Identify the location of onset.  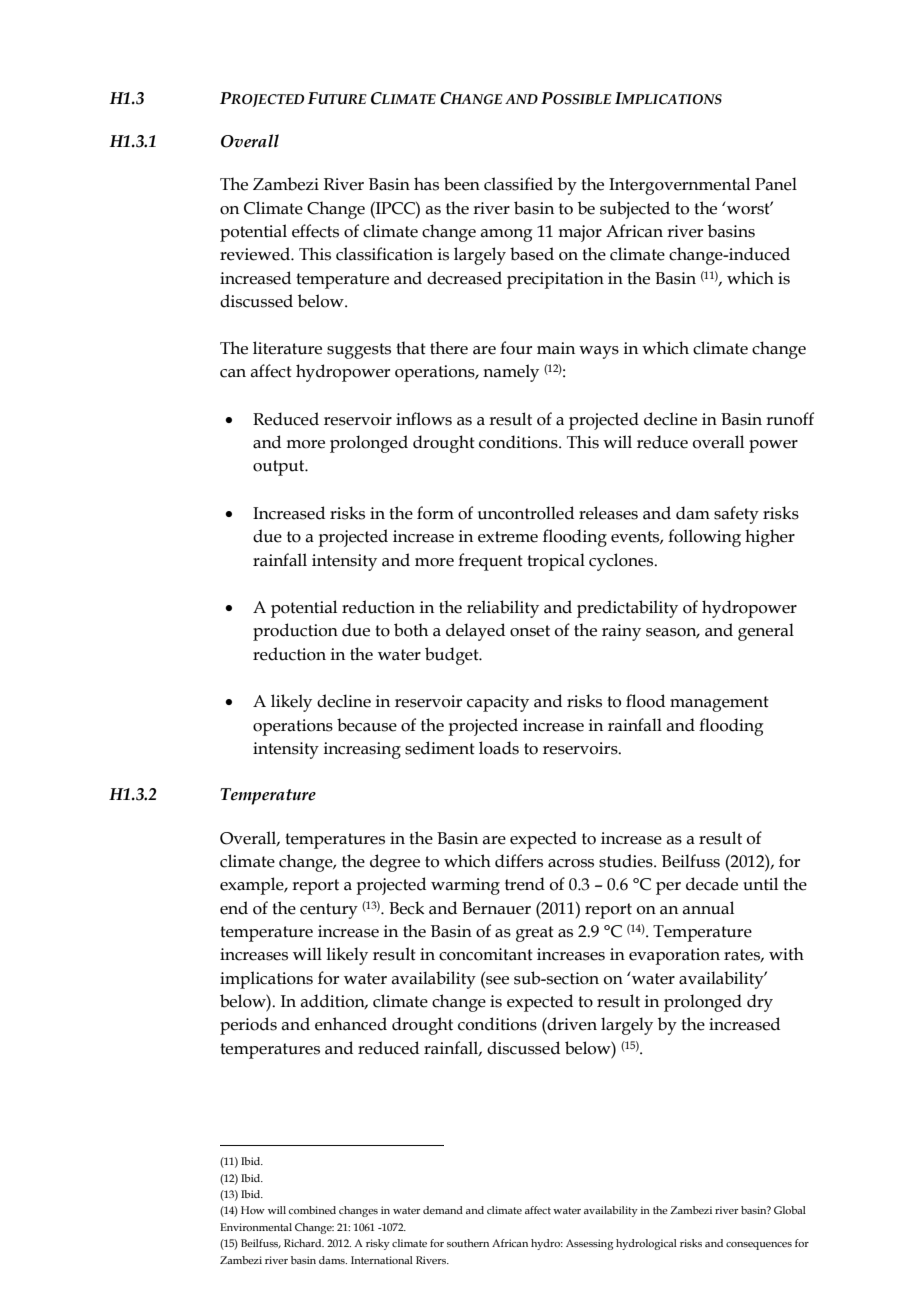
(530, 631).
